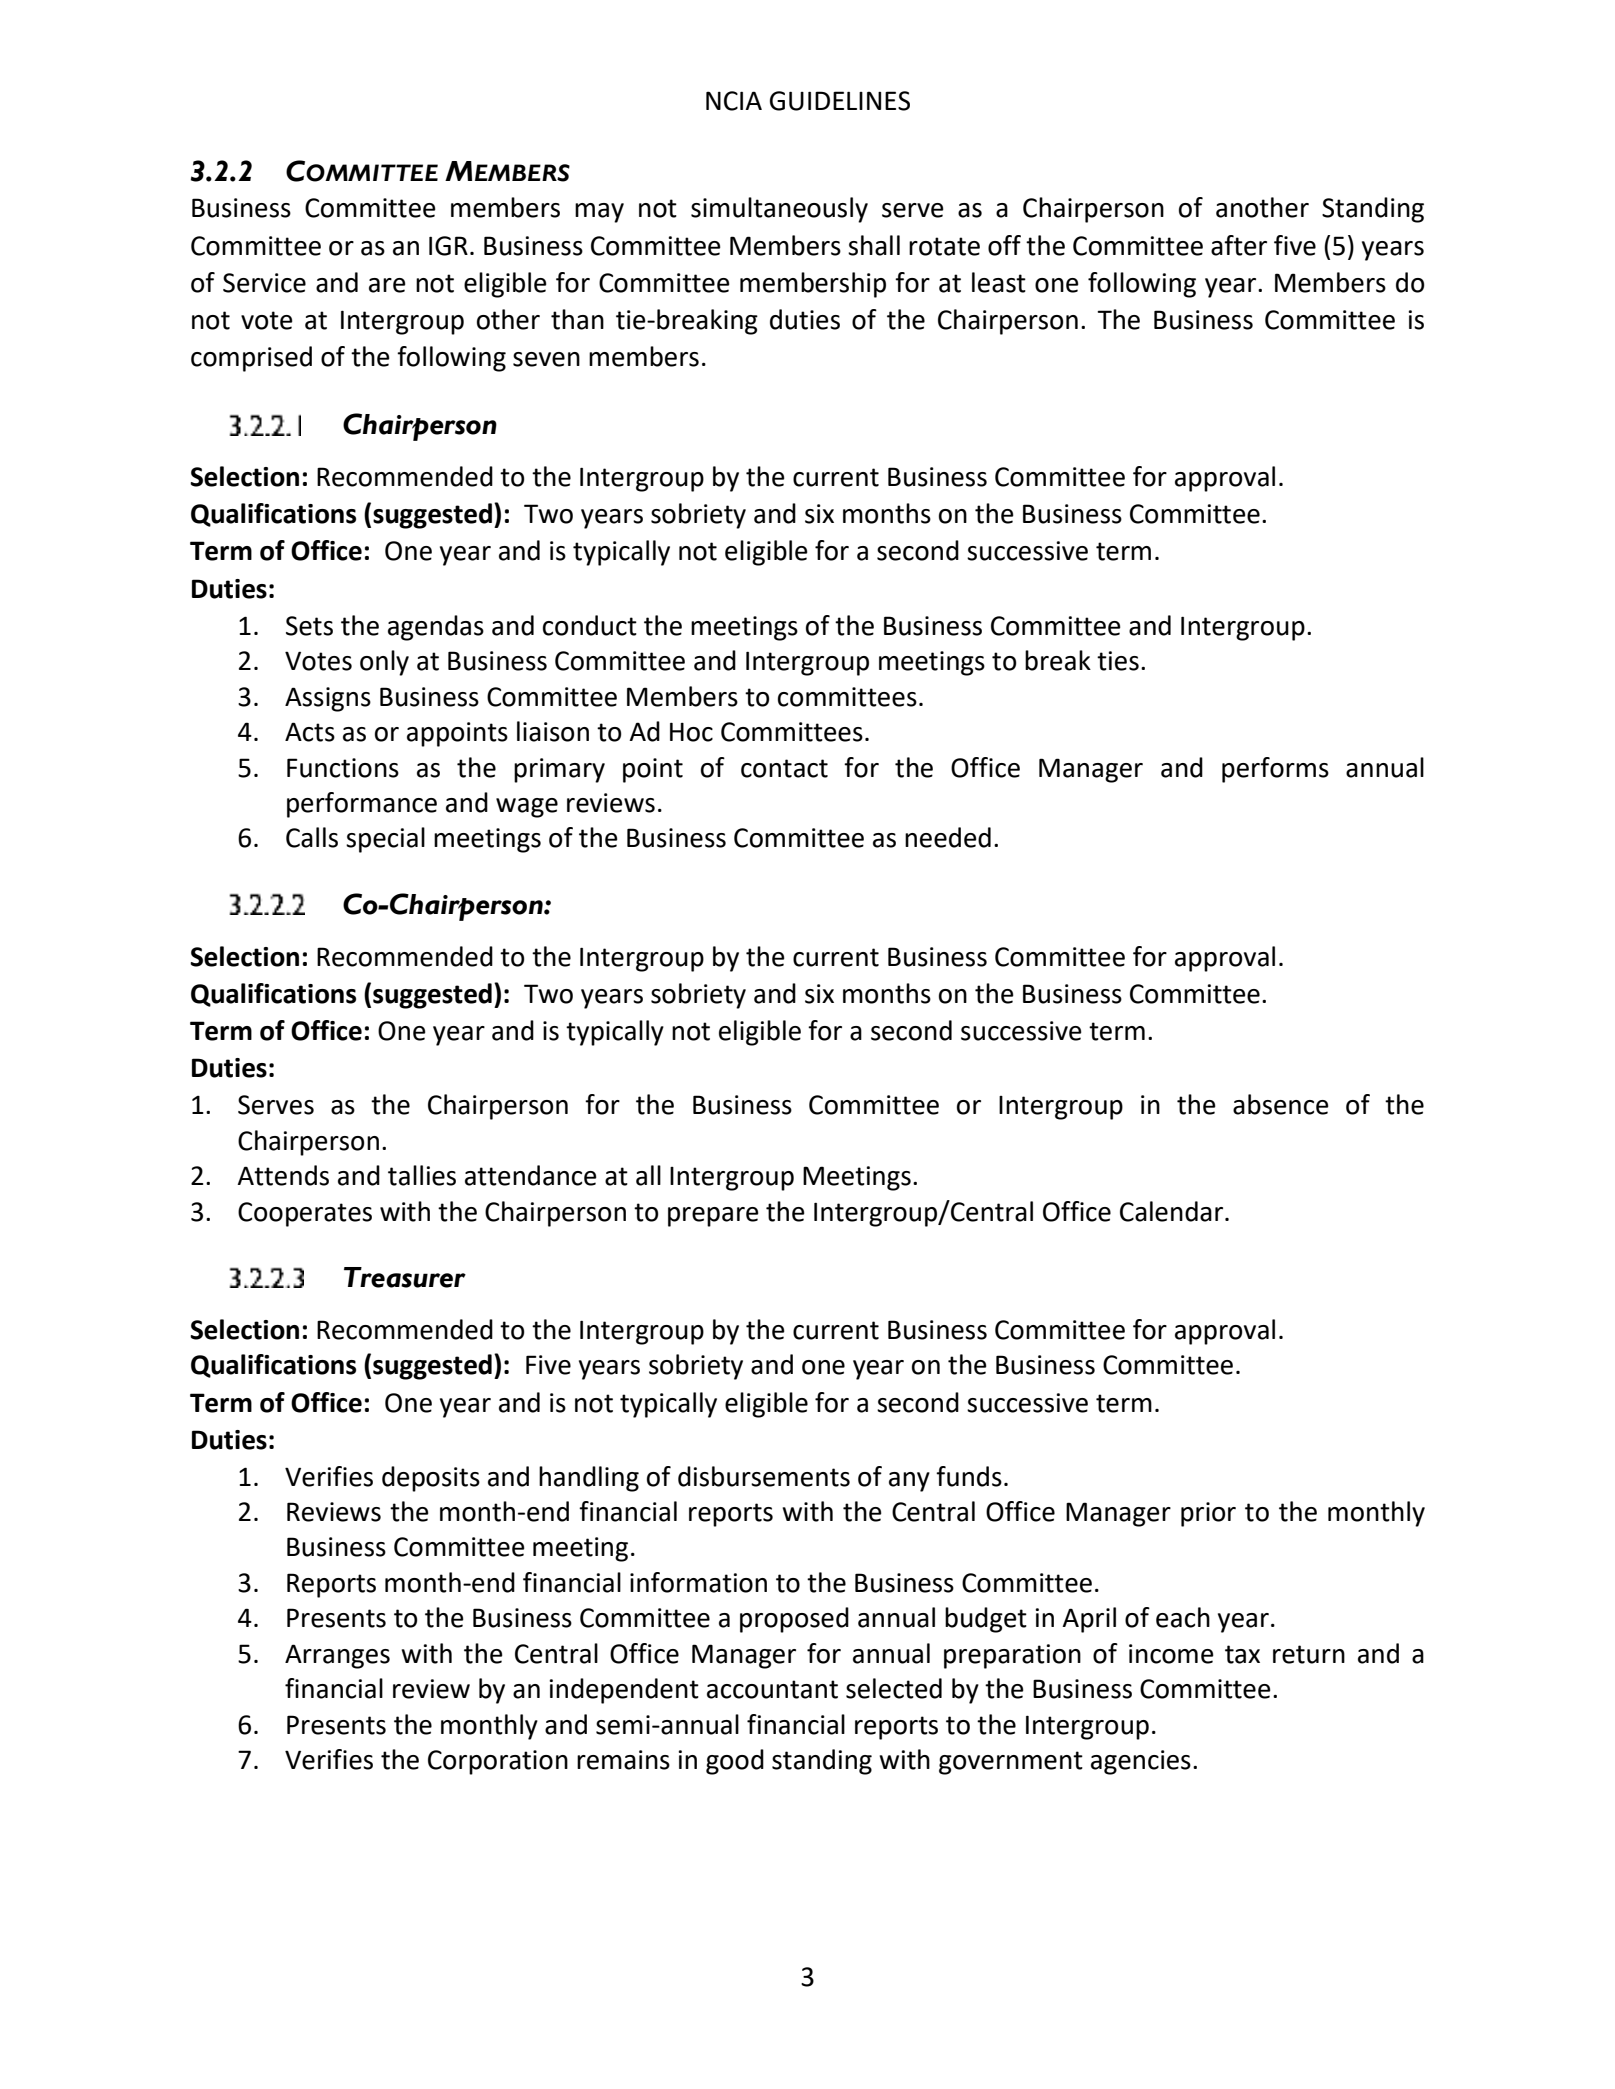 The image size is (1615, 2089). Describe the element at coordinates (264, 283) in the screenshot. I see `Service` at that location.
